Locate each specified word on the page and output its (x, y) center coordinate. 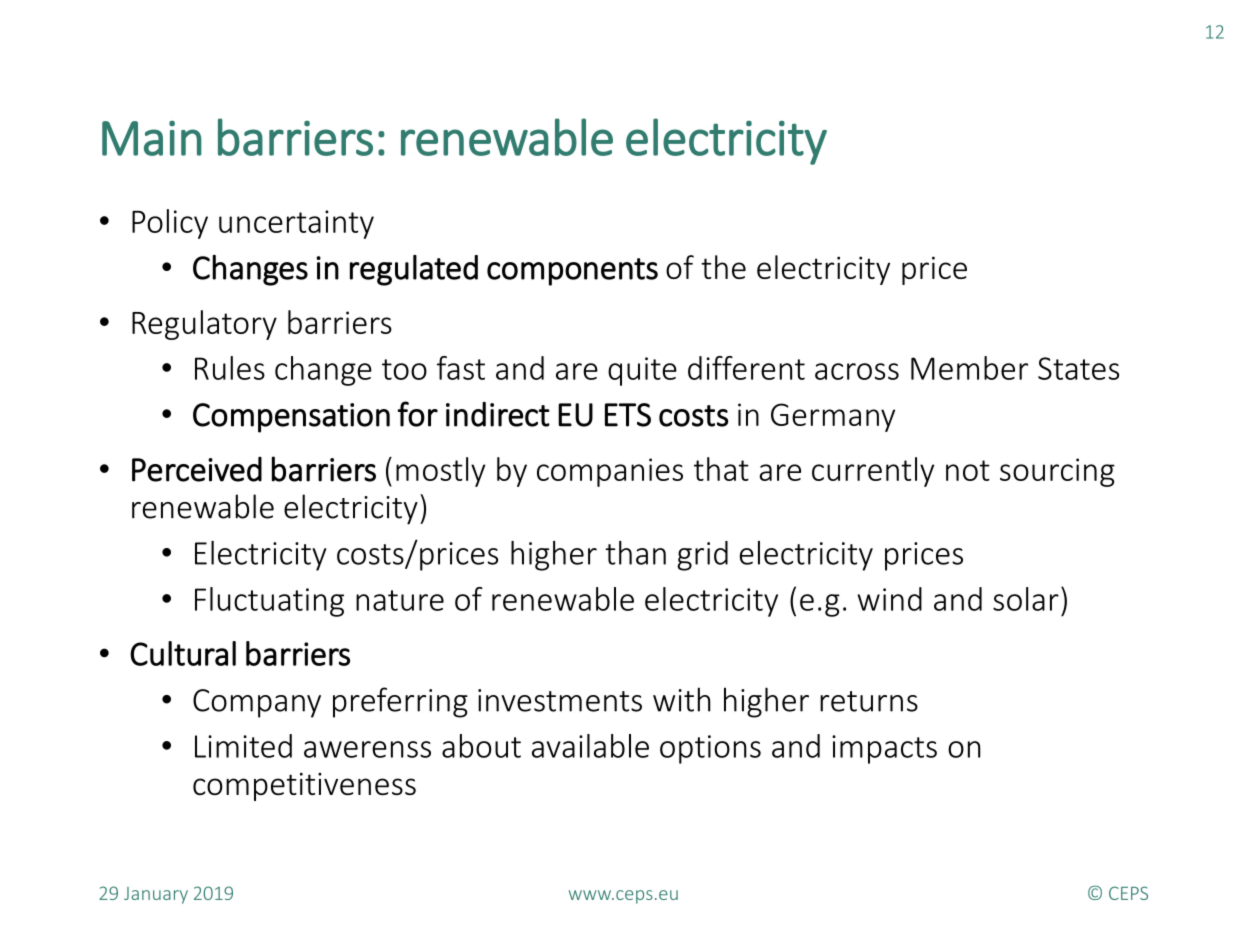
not (968, 470)
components (572, 272)
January (156, 895)
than (635, 553)
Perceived (197, 469)
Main (152, 138)
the (723, 267)
